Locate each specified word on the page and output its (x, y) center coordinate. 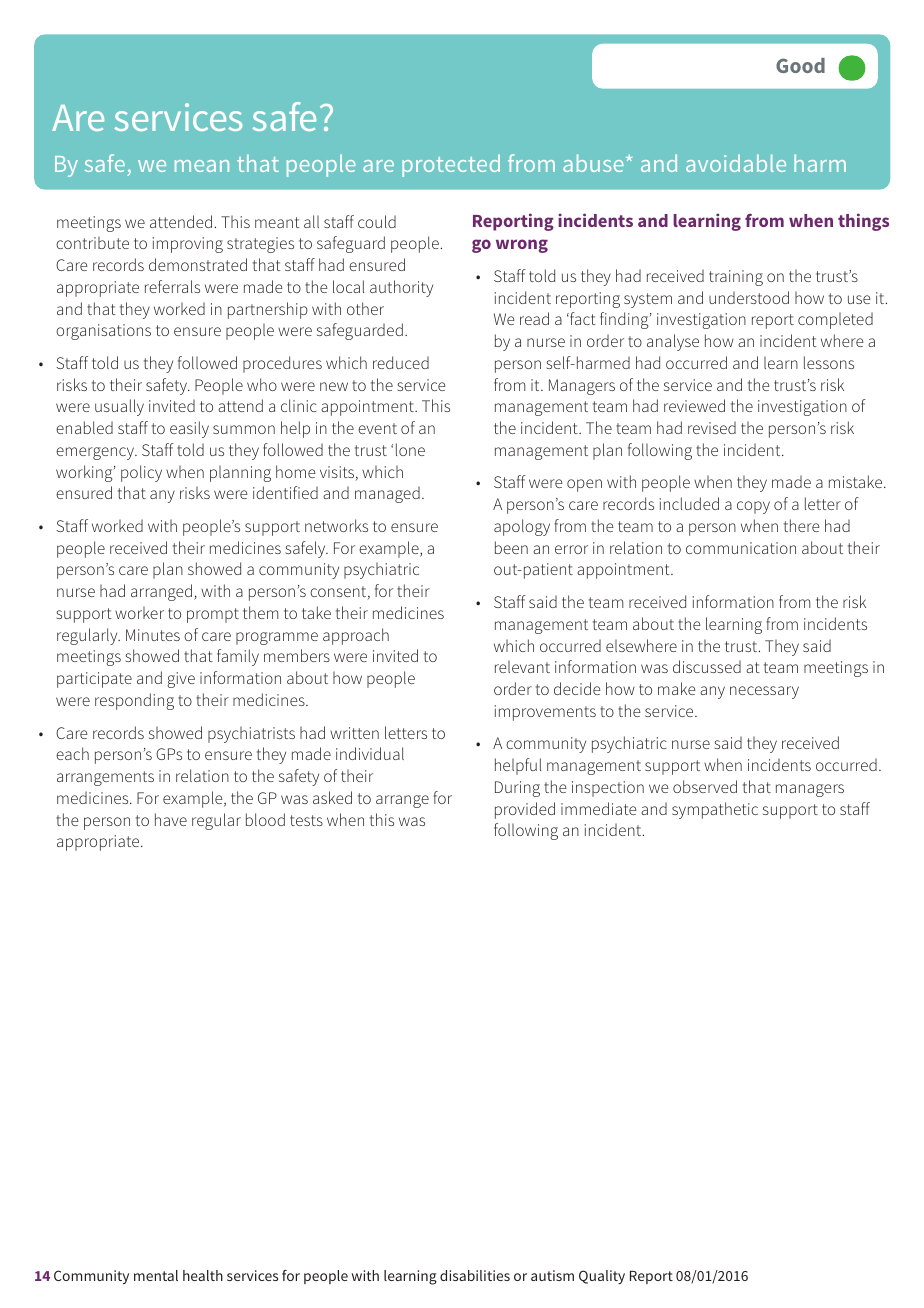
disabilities (475, 1275)
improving (187, 245)
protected (451, 165)
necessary (764, 692)
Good (800, 65)
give (181, 680)
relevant (522, 666)
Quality (602, 1277)
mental (156, 1275)
